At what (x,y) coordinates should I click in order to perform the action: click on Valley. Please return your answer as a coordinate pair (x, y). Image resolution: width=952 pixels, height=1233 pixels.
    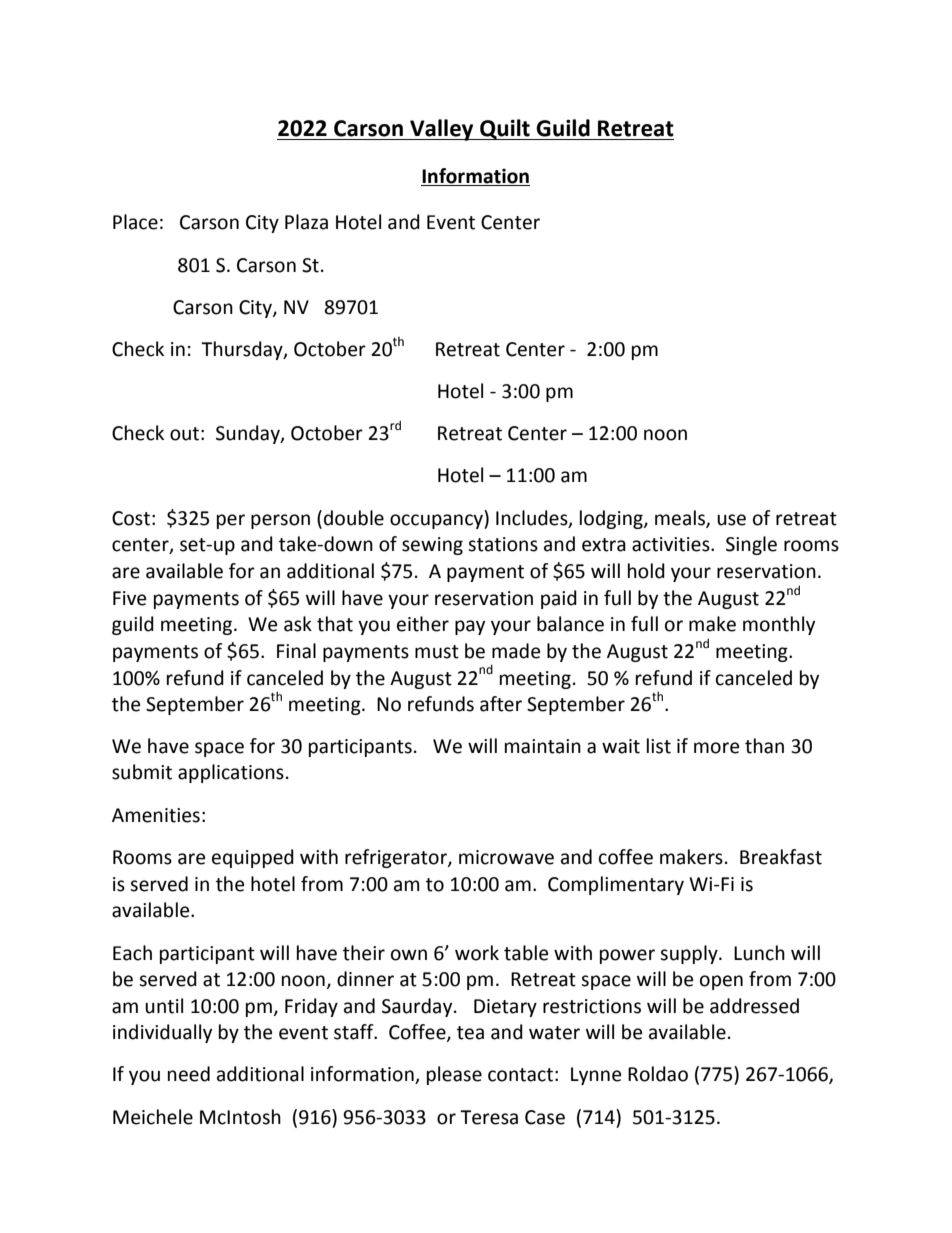
    Looking at the image, I should click on (442, 130).
